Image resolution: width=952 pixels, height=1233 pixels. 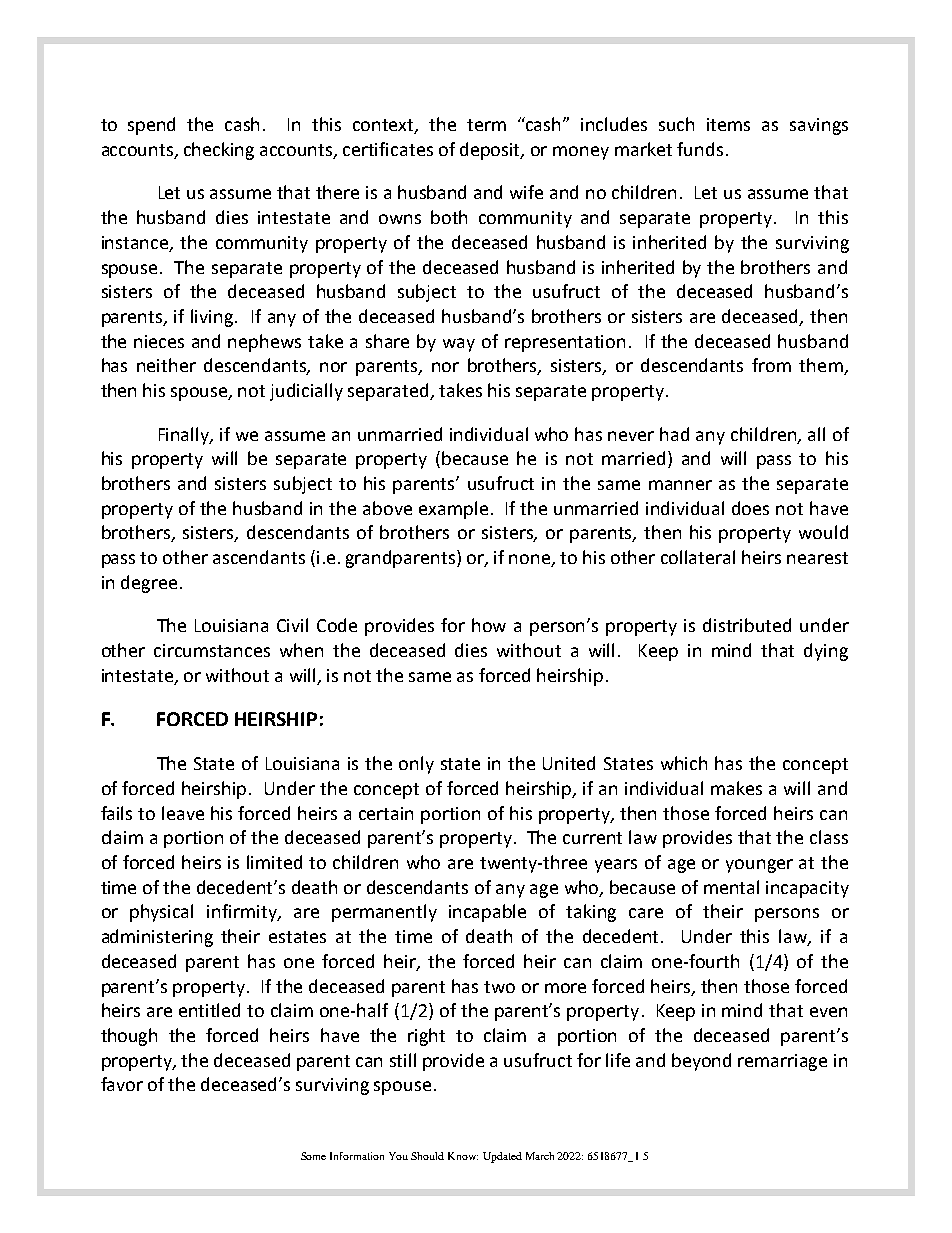 I want to click on deposit, so click(x=491, y=151).
